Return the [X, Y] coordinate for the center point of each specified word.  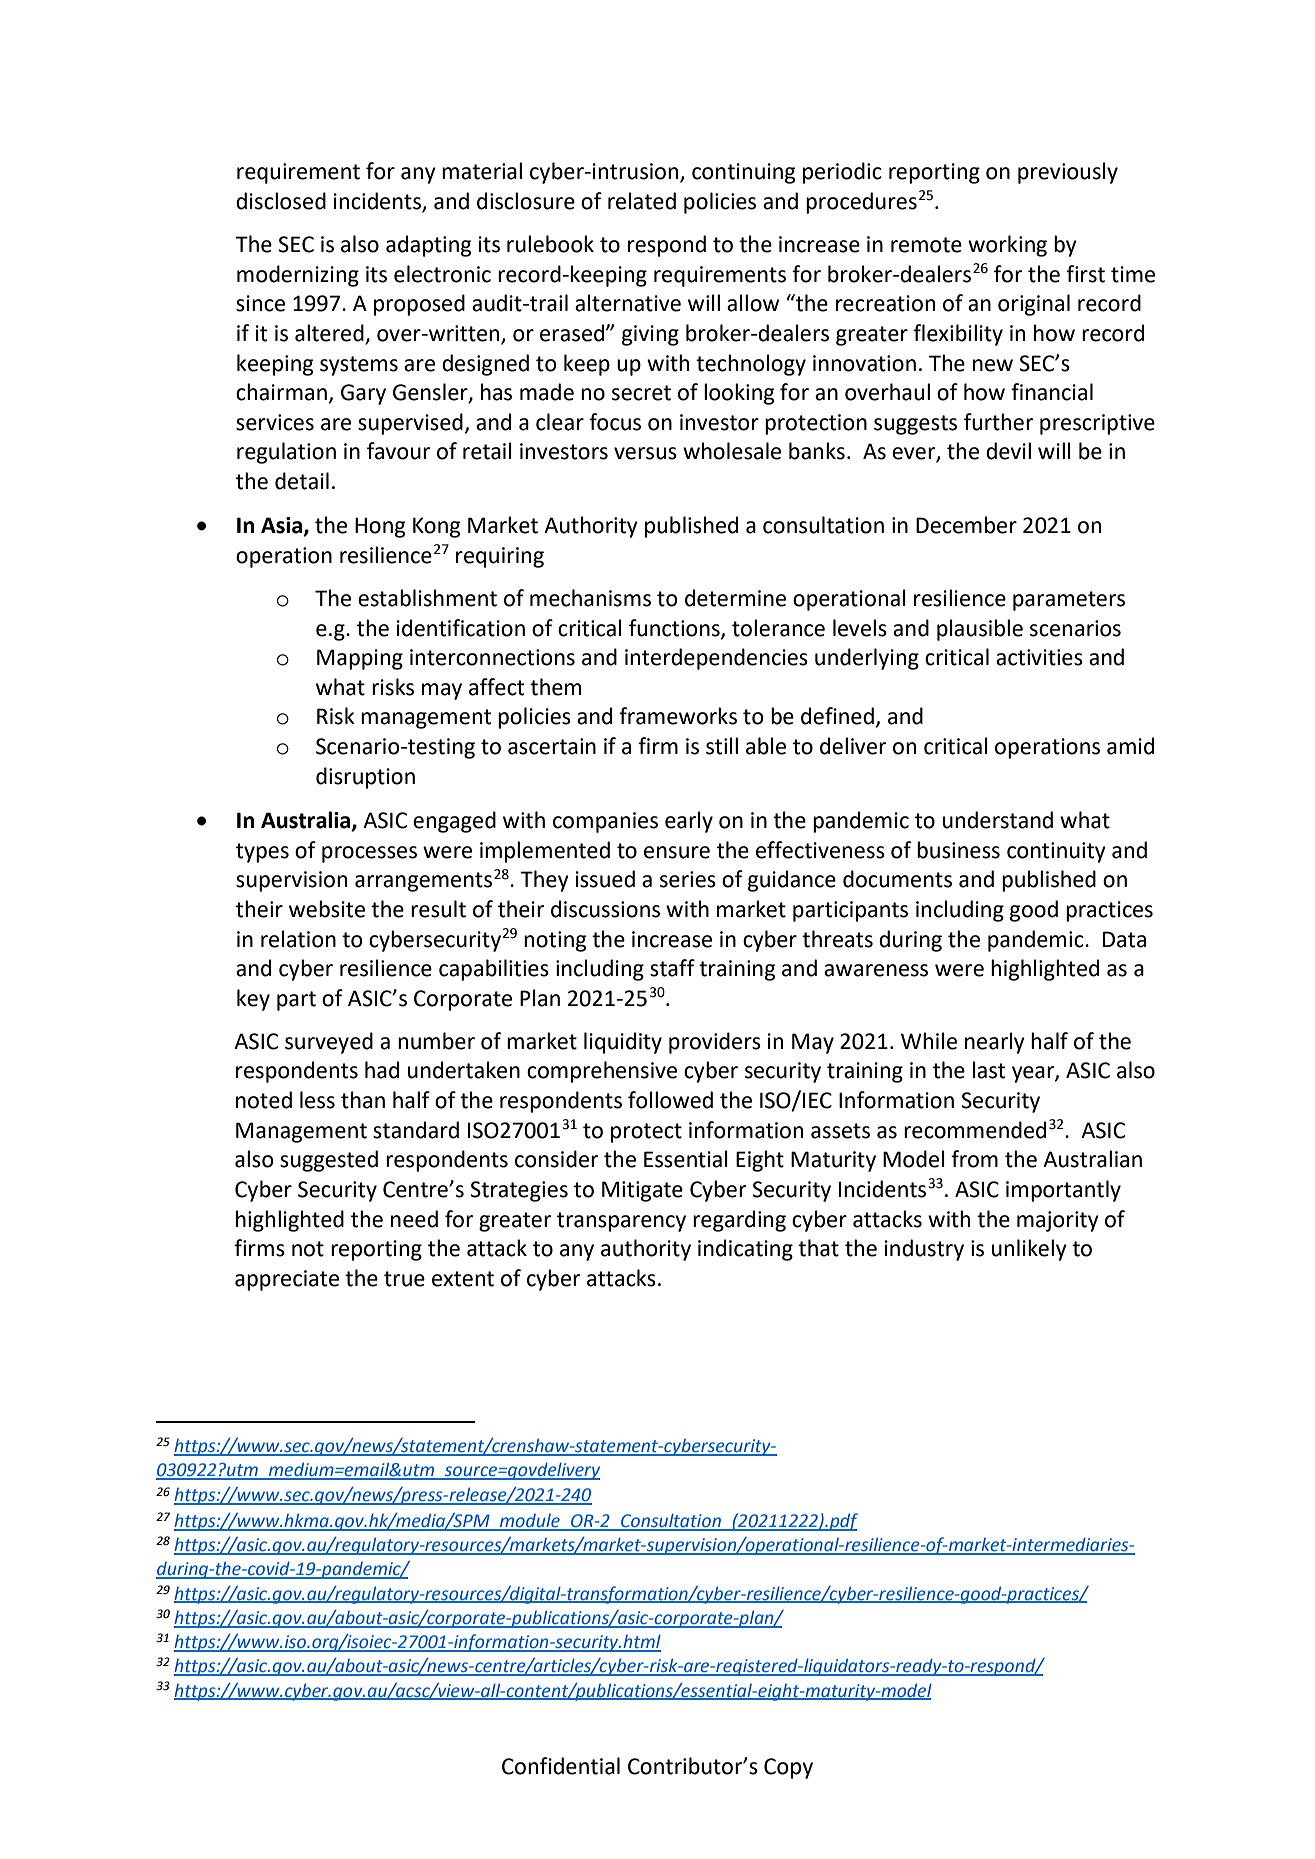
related [642, 201]
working [1007, 246]
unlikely [1029, 1250]
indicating [745, 1250]
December [966, 525]
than [363, 1100]
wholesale [732, 451]
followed [670, 1100]
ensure [677, 852]
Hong [380, 527]
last [989, 1070]
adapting [429, 246]
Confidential [561, 1766]
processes [369, 854]
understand [998, 820]
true [404, 1279]
